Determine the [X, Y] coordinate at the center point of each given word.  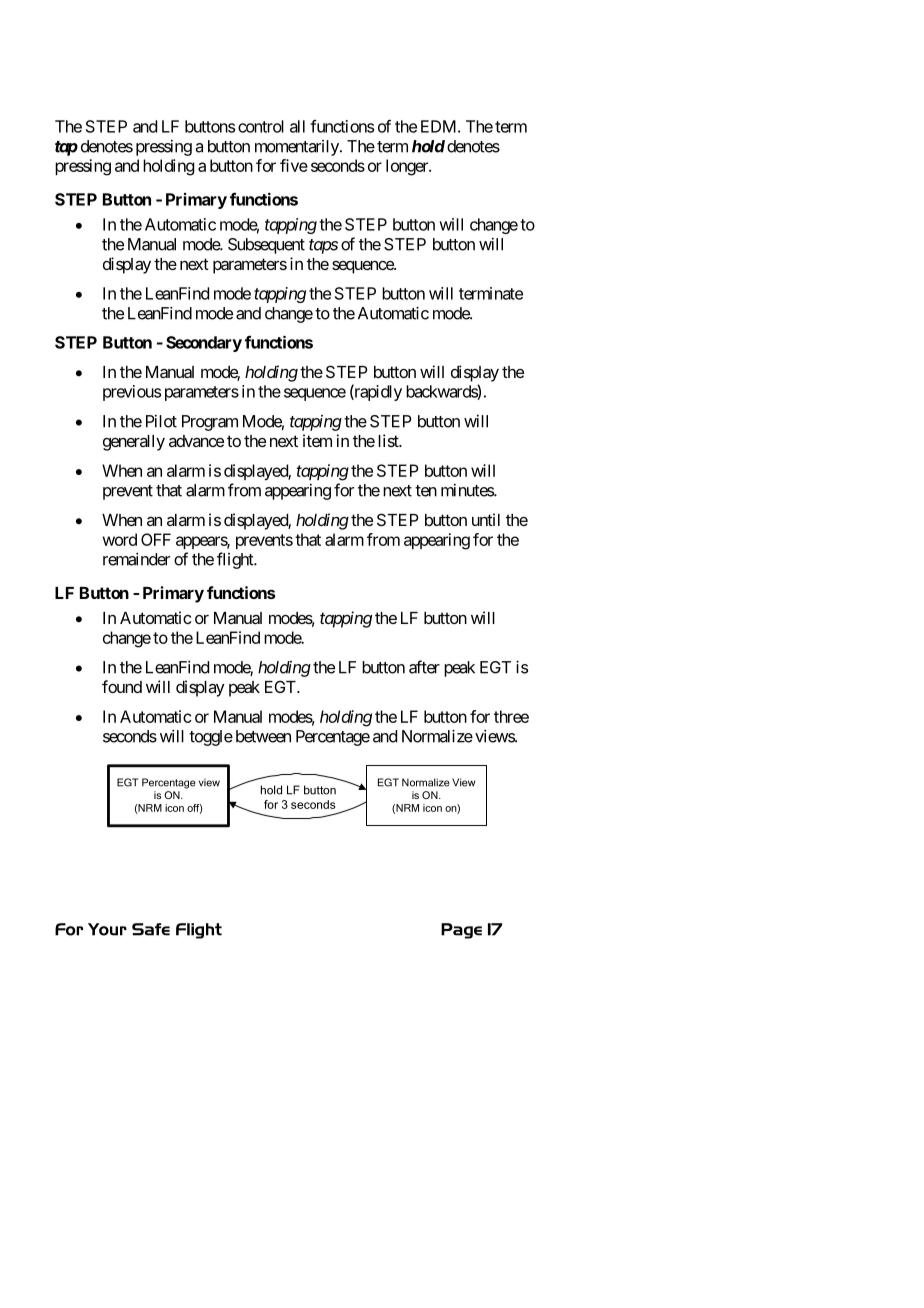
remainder [136, 559]
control [261, 126]
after [424, 667]
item [317, 440]
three [511, 716]
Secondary [204, 344]
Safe [151, 929]
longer [408, 167]
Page [461, 931]
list [389, 440]
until [486, 519]
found [122, 686]
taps [323, 246]
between [263, 736]
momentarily [298, 148]
